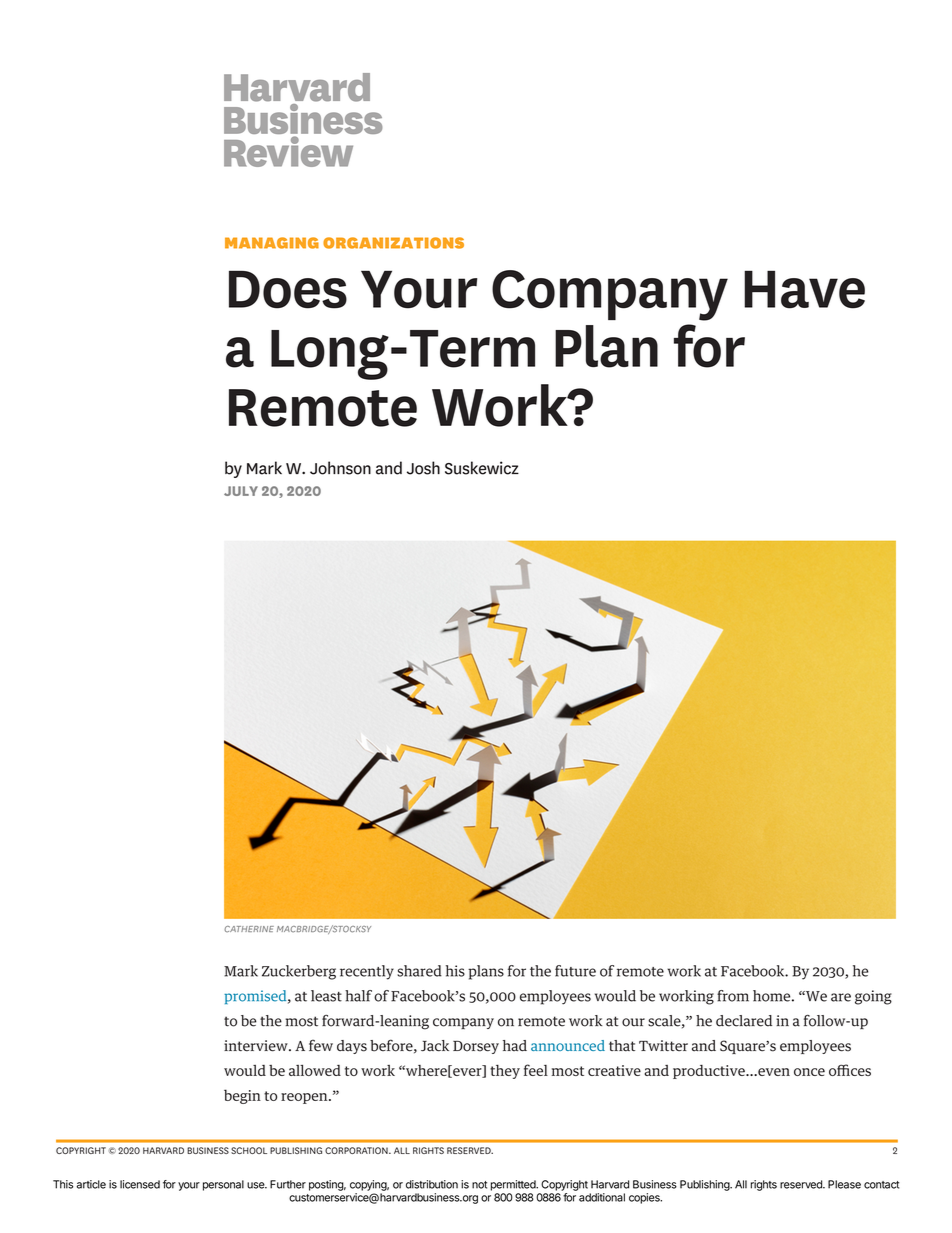 The height and width of the document is (1233, 952). I want to click on Please, so click(844, 1184).
